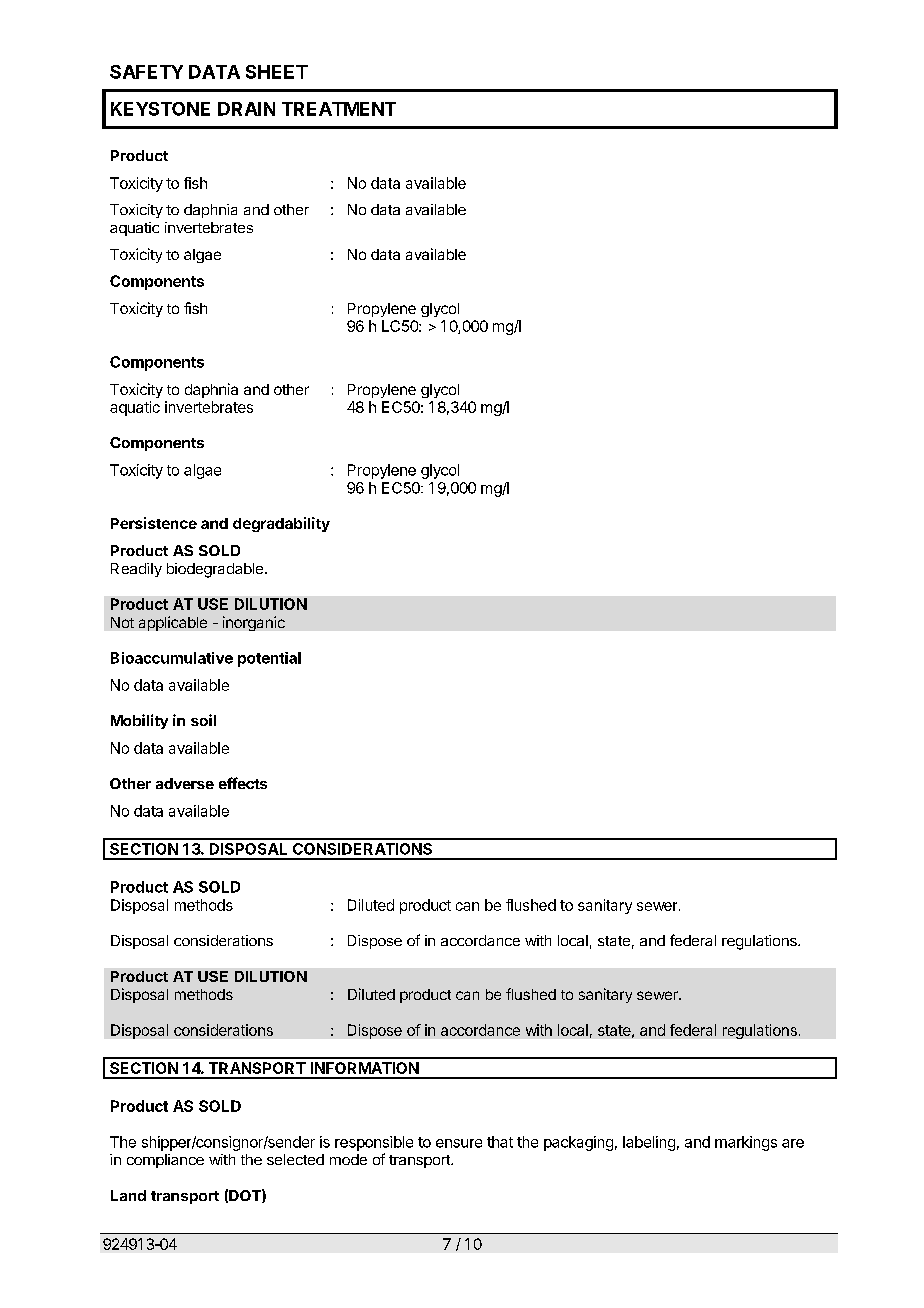 The image size is (924, 1308). I want to click on ensure, so click(459, 1143).
